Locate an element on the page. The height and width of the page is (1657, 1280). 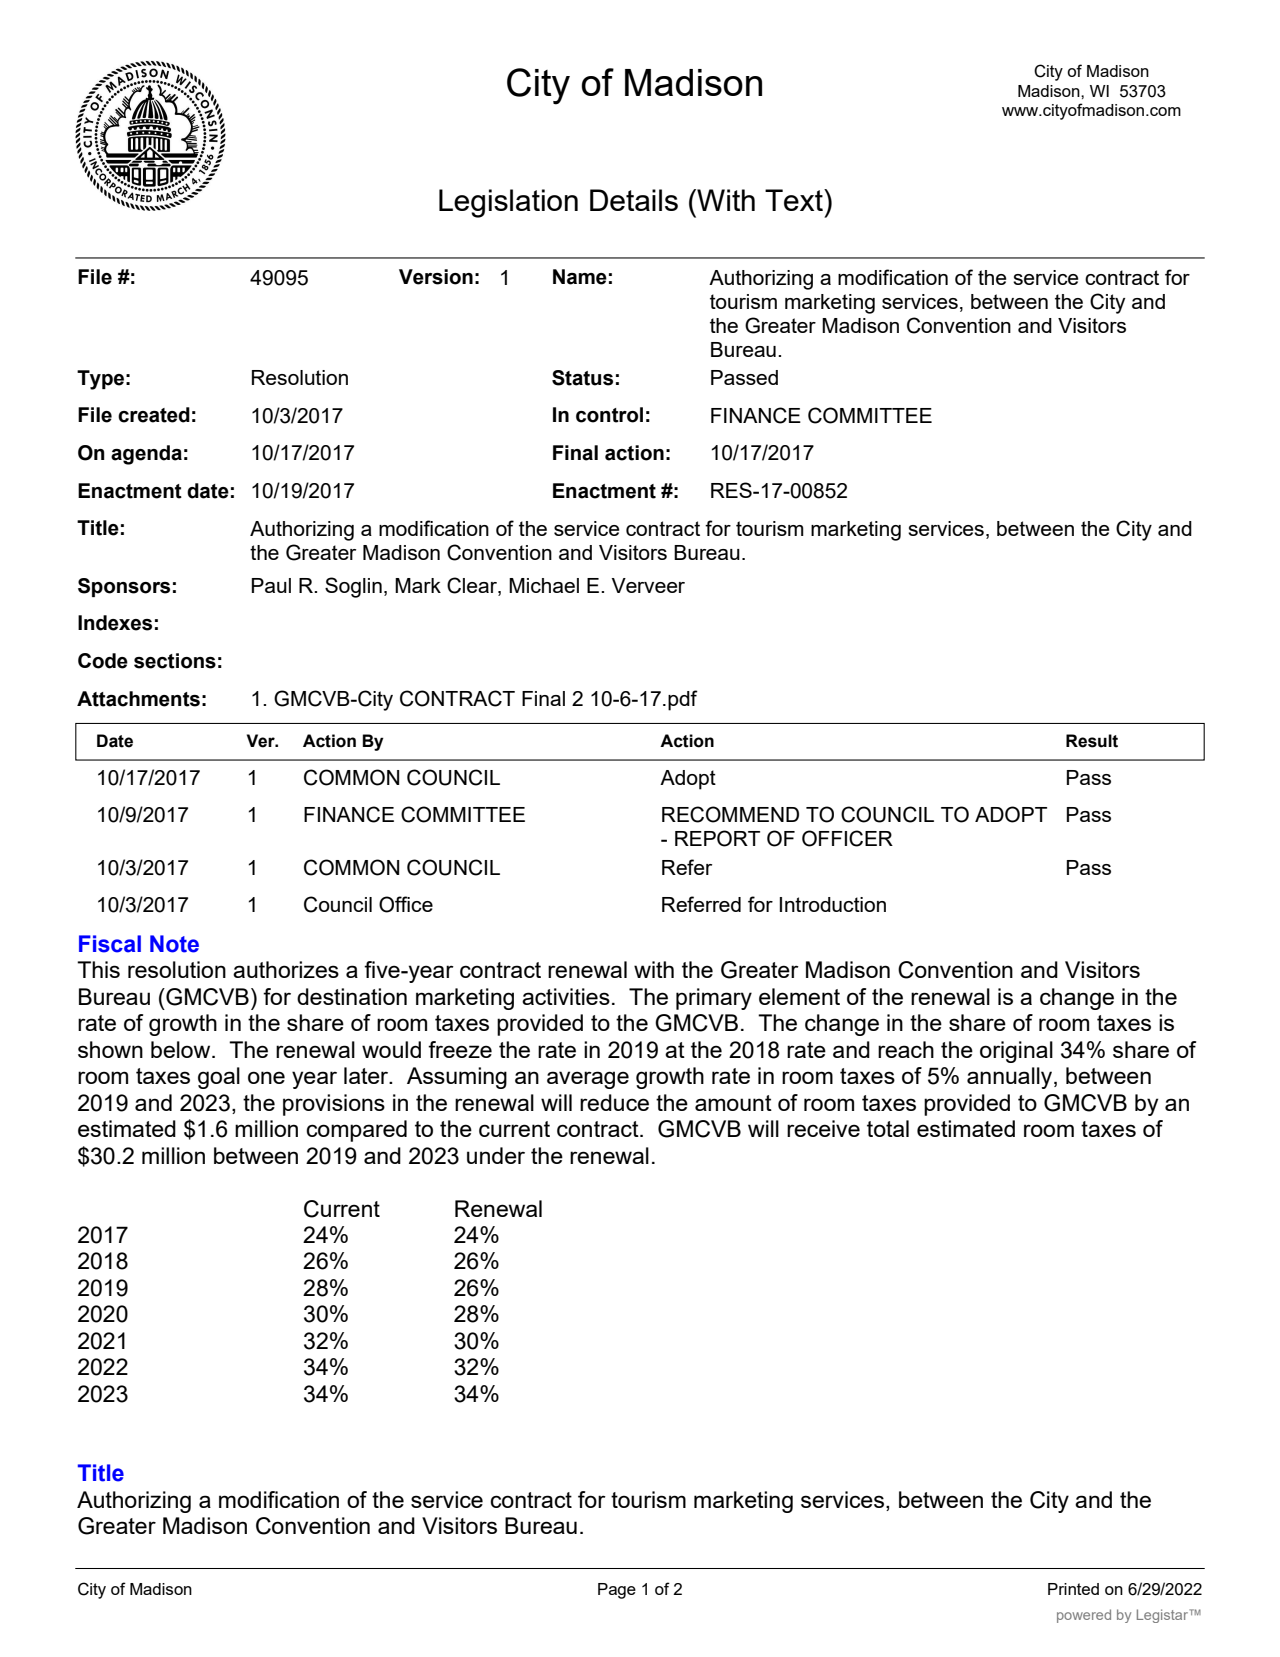
Name is located at coordinates (580, 277).
